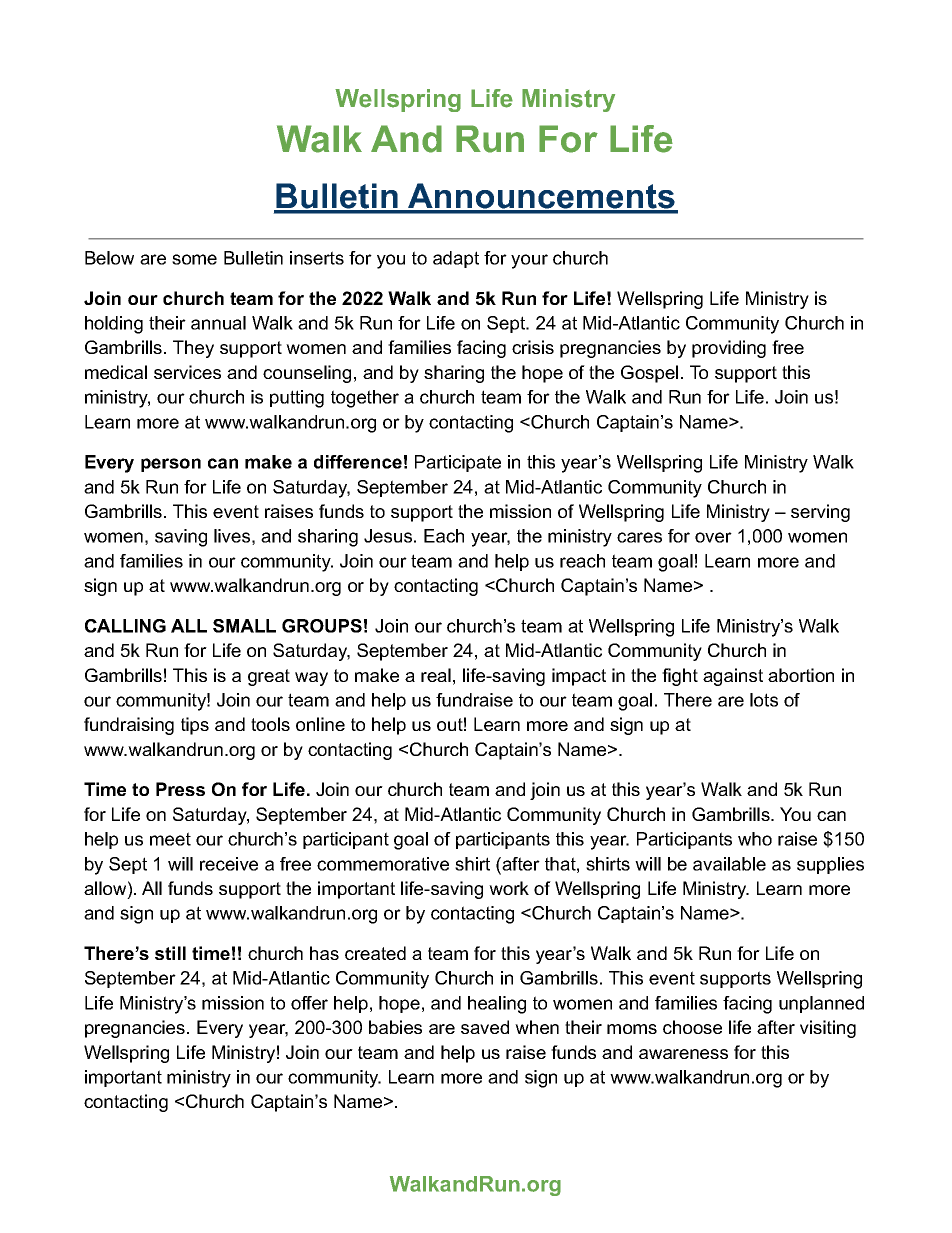  I want to click on who, so click(755, 839).
